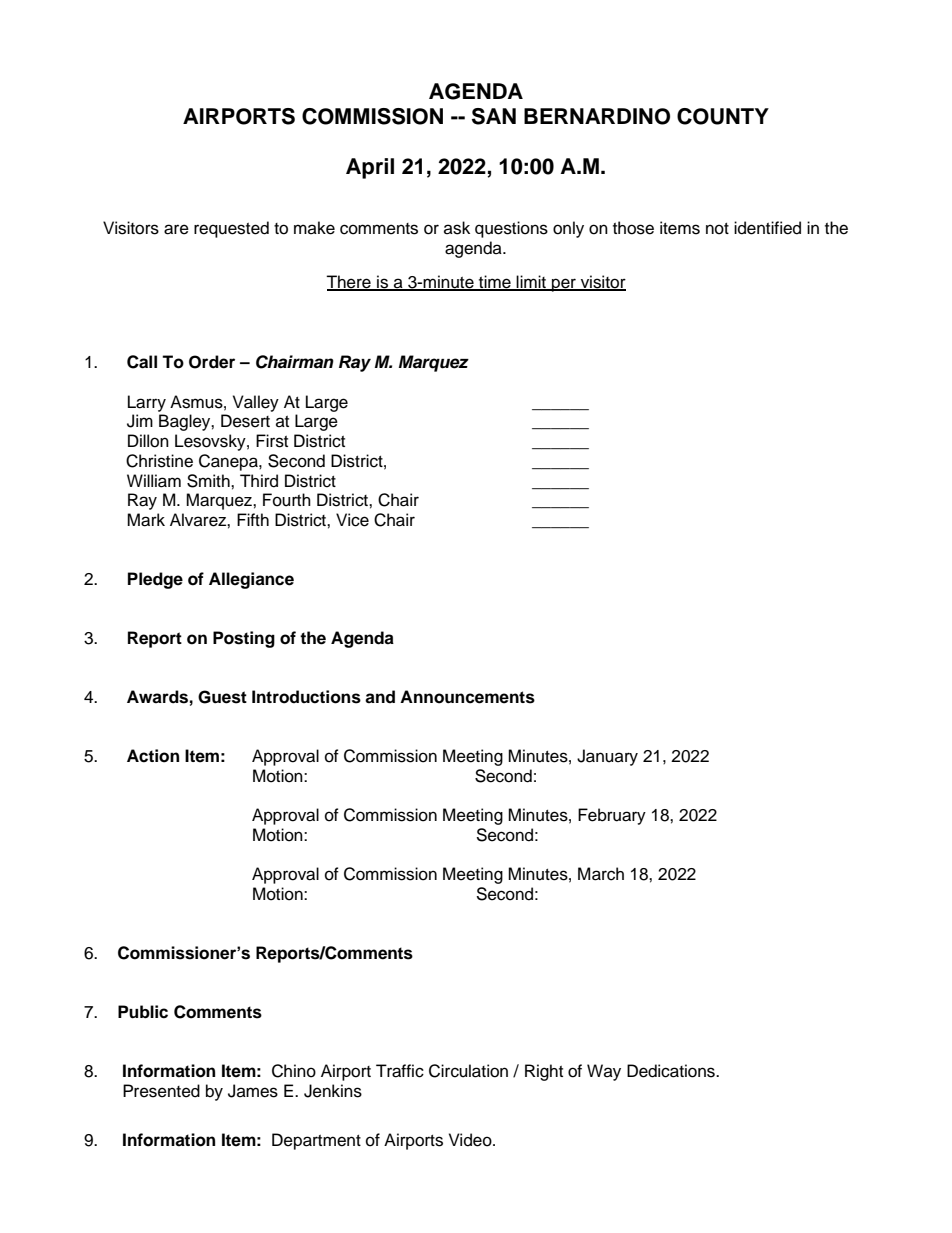 This image has width=952, height=1233. Describe the element at coordinates (723, 116) in the image. I see `COUNTY` at that location.
